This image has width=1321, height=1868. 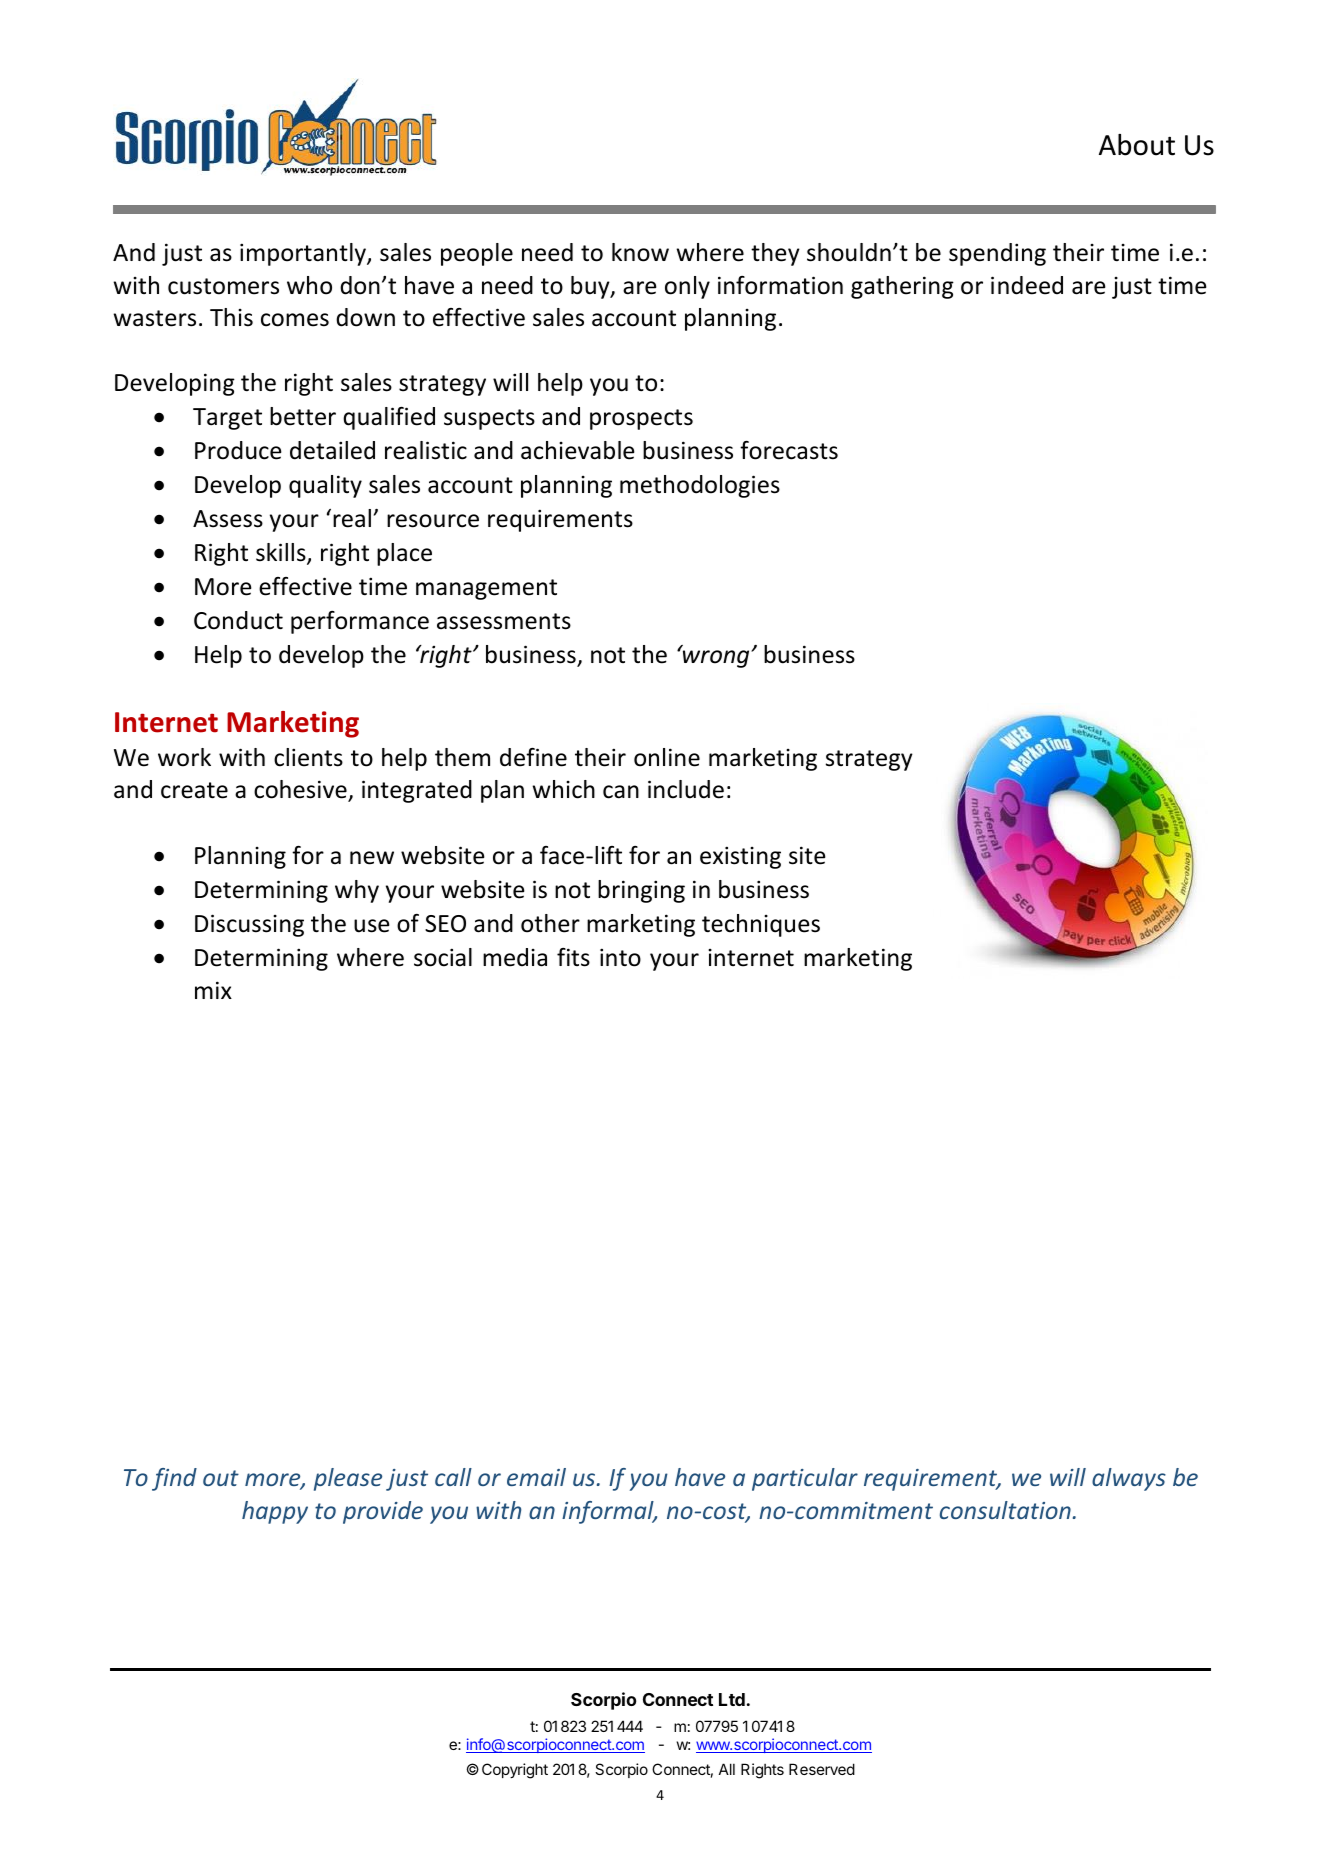 I want to click on into, so click(x=620, y=957).
